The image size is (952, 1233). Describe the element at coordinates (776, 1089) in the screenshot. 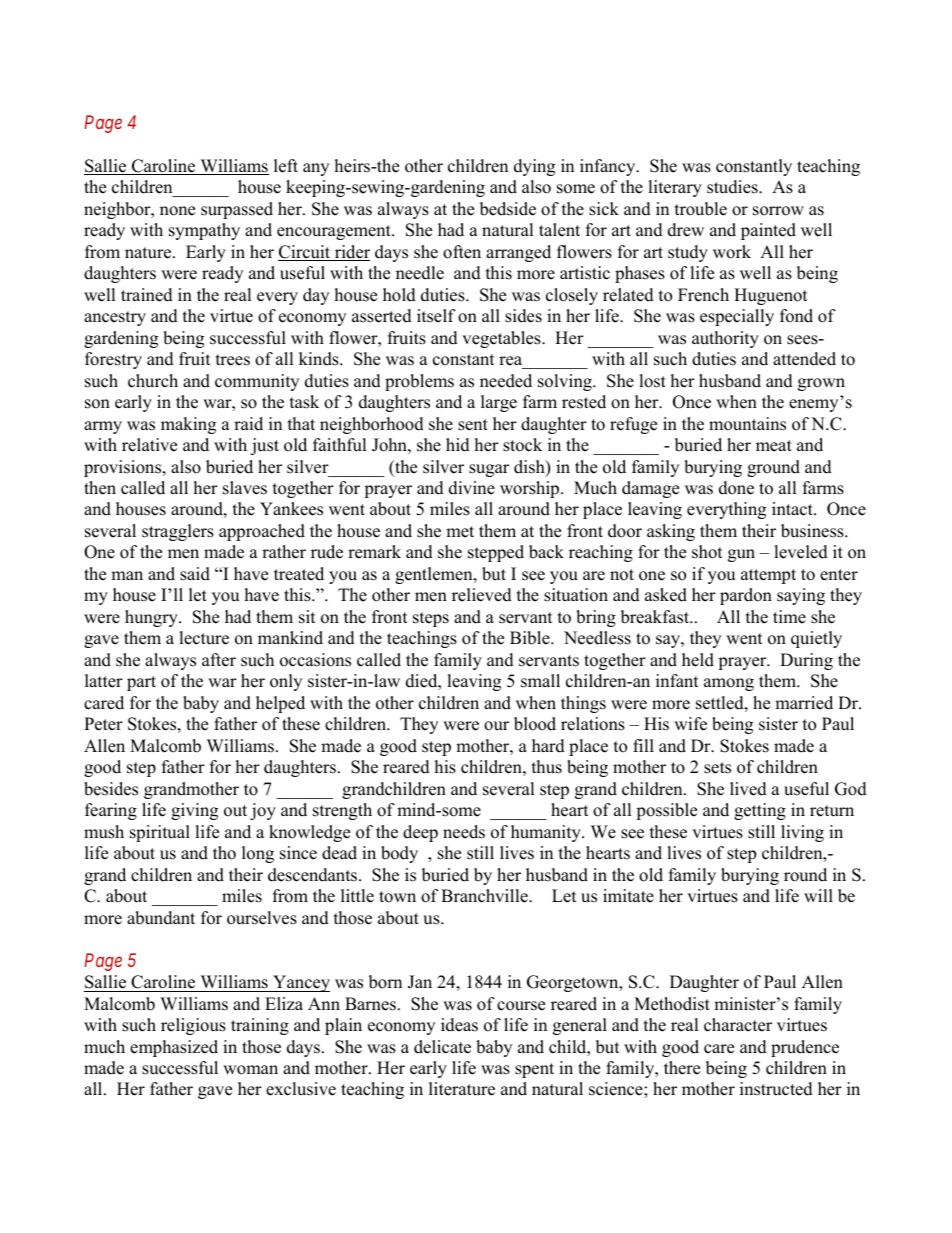

I see `instructed` at that location.
